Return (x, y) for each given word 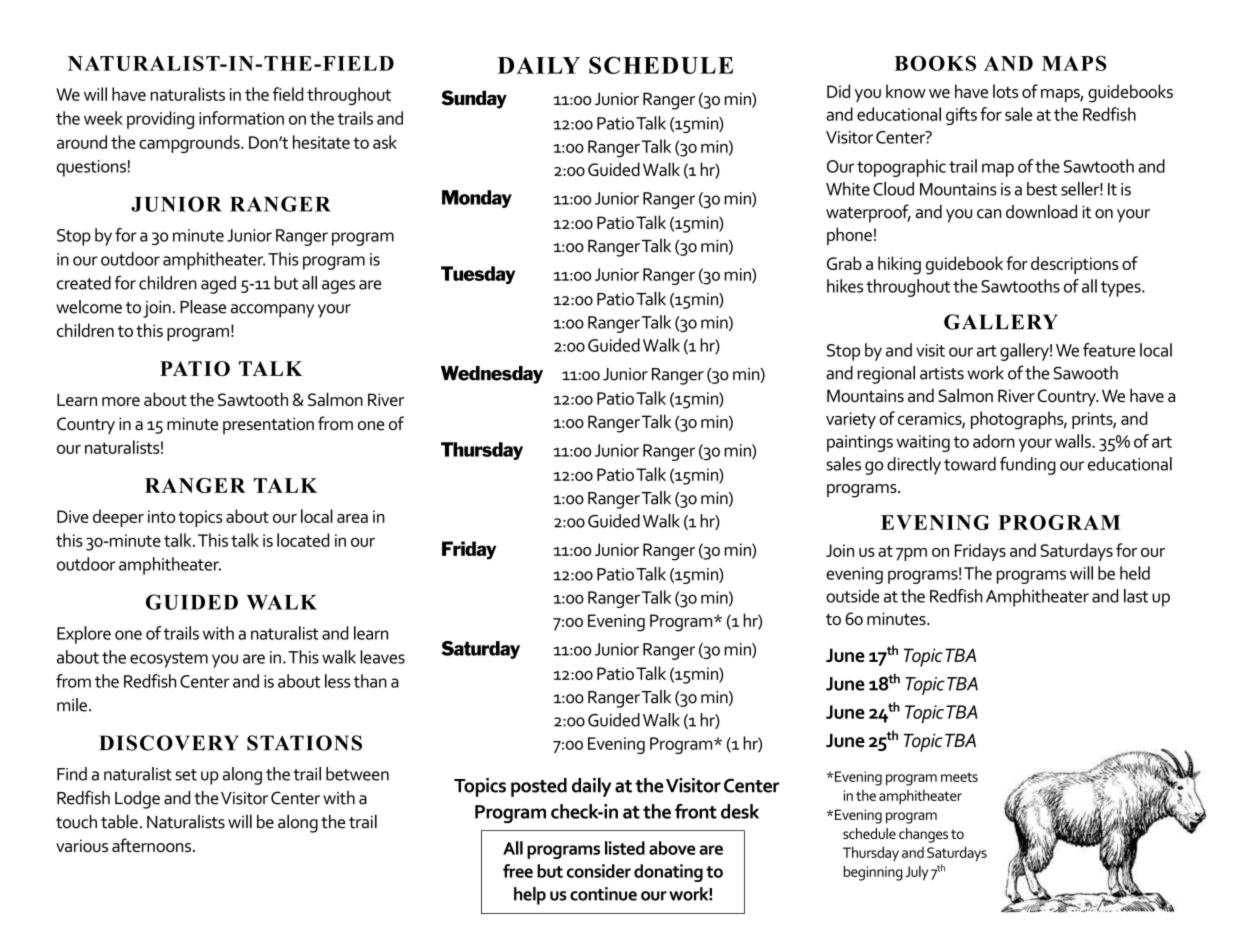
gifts (961, 116)
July (916, 873)
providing (160, 120)
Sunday (474, 99)
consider (599, 871)
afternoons (151, 845)
